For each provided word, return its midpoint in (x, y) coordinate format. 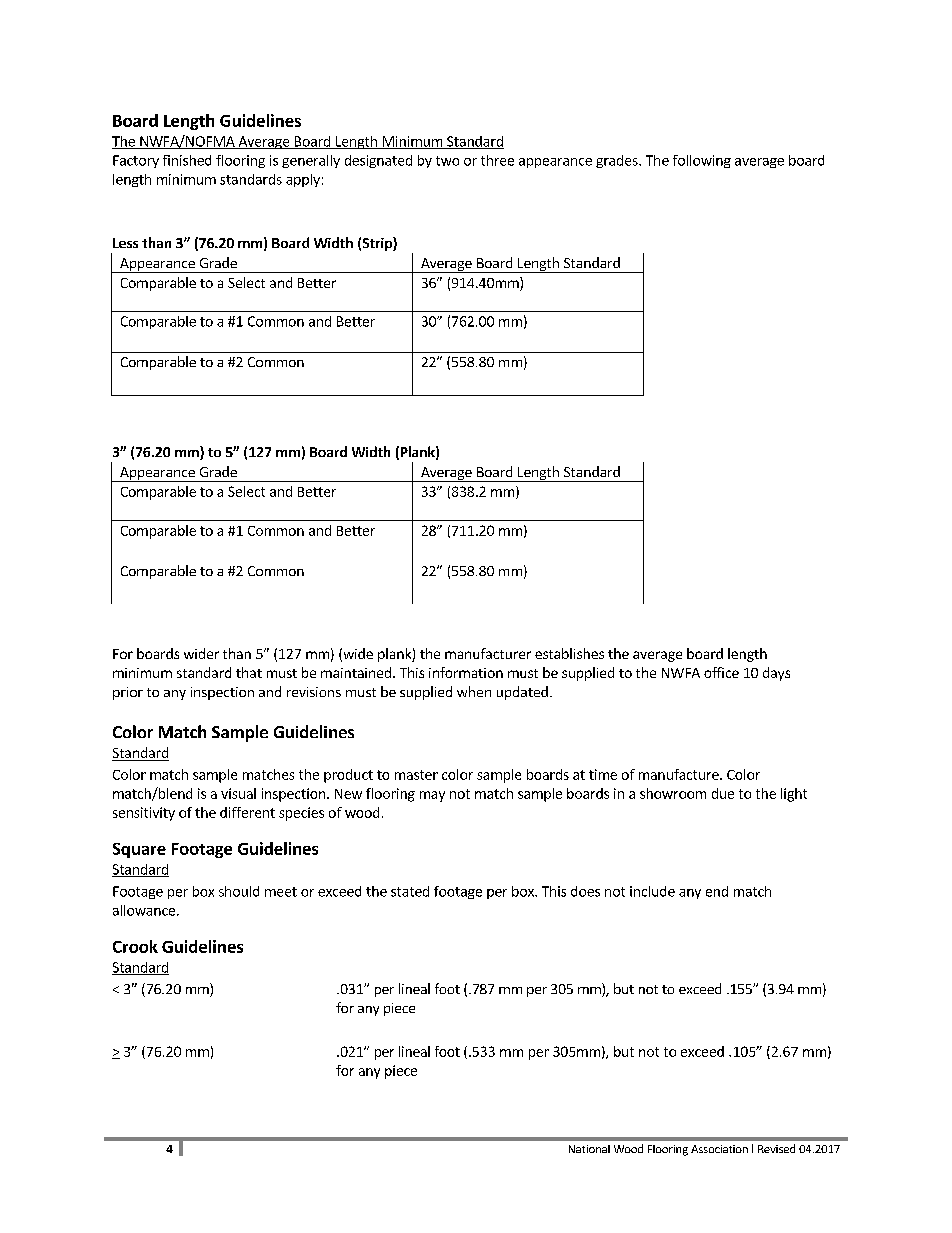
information (466, 672)
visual (238, 793)
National (589, 1149)
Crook (135, 946)
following (702, 161)
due (723, 793)
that (249, 672)
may (432, 796)
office (721, 672)
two (447, 161)
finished (187, 160)
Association (719, 1149)
